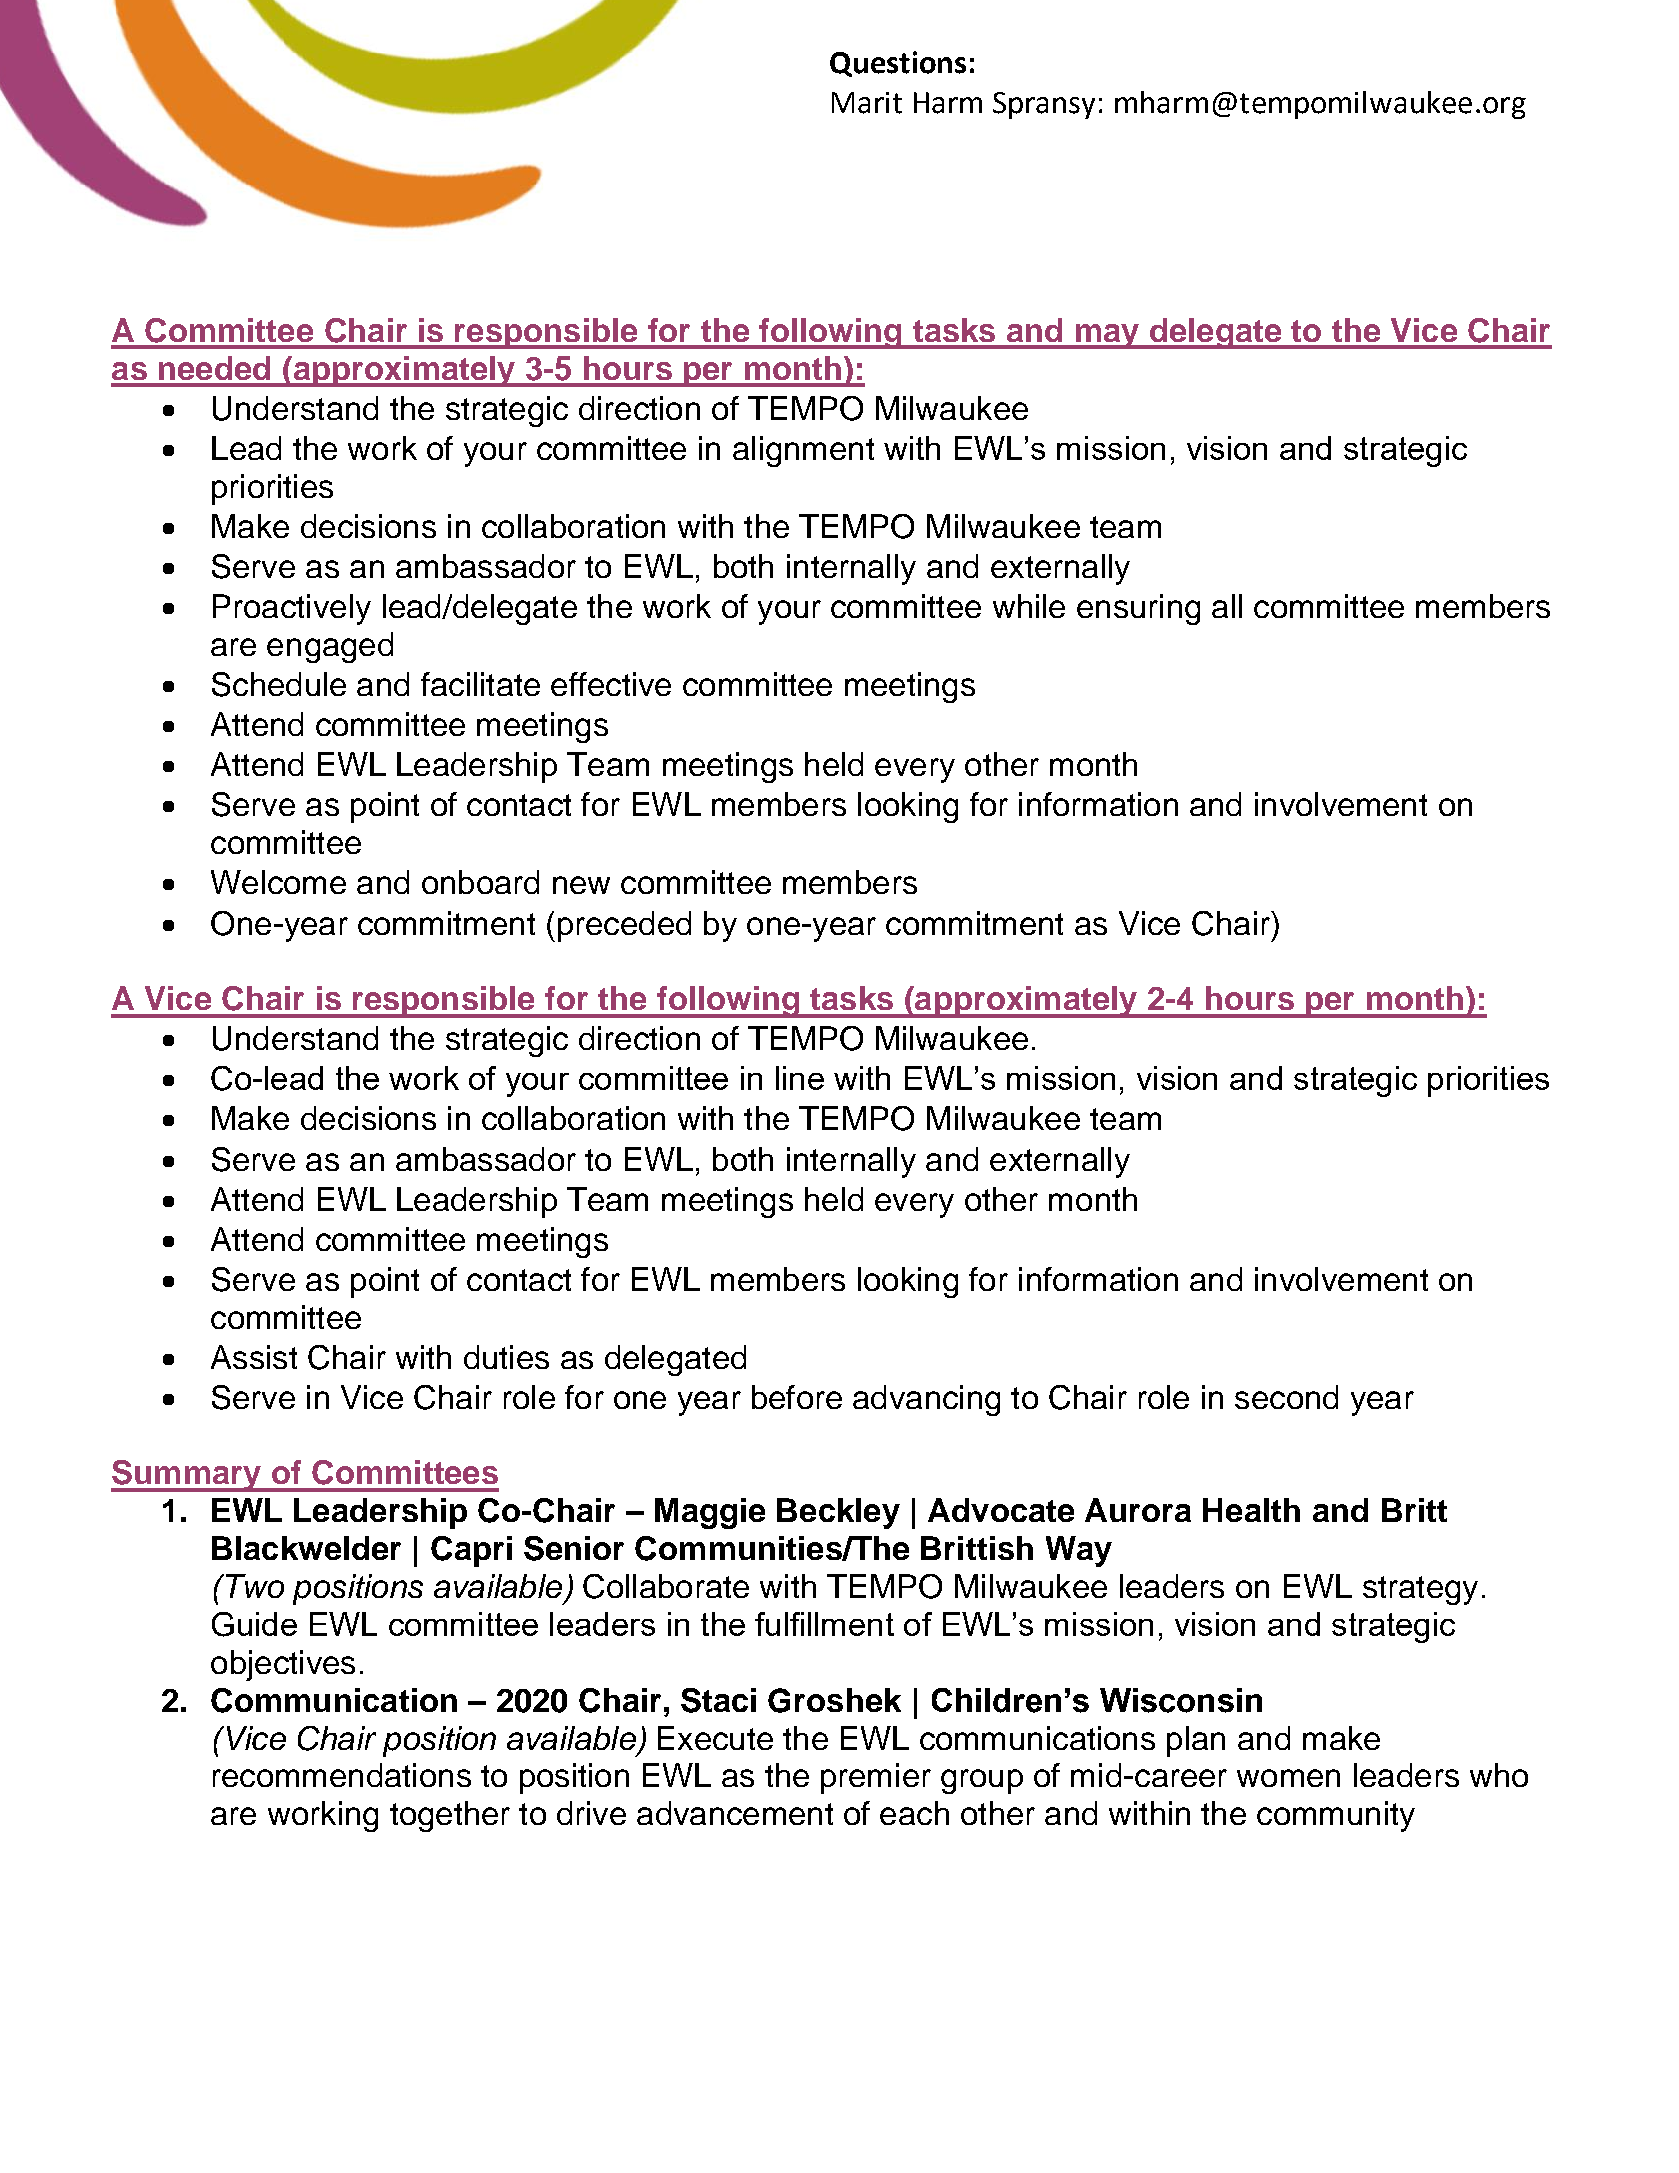 The height and width of the screenshot is (2173, 1679). Describe the element at coordinates (254, 1357) in the screenshot. I see `Assist` at that location.
